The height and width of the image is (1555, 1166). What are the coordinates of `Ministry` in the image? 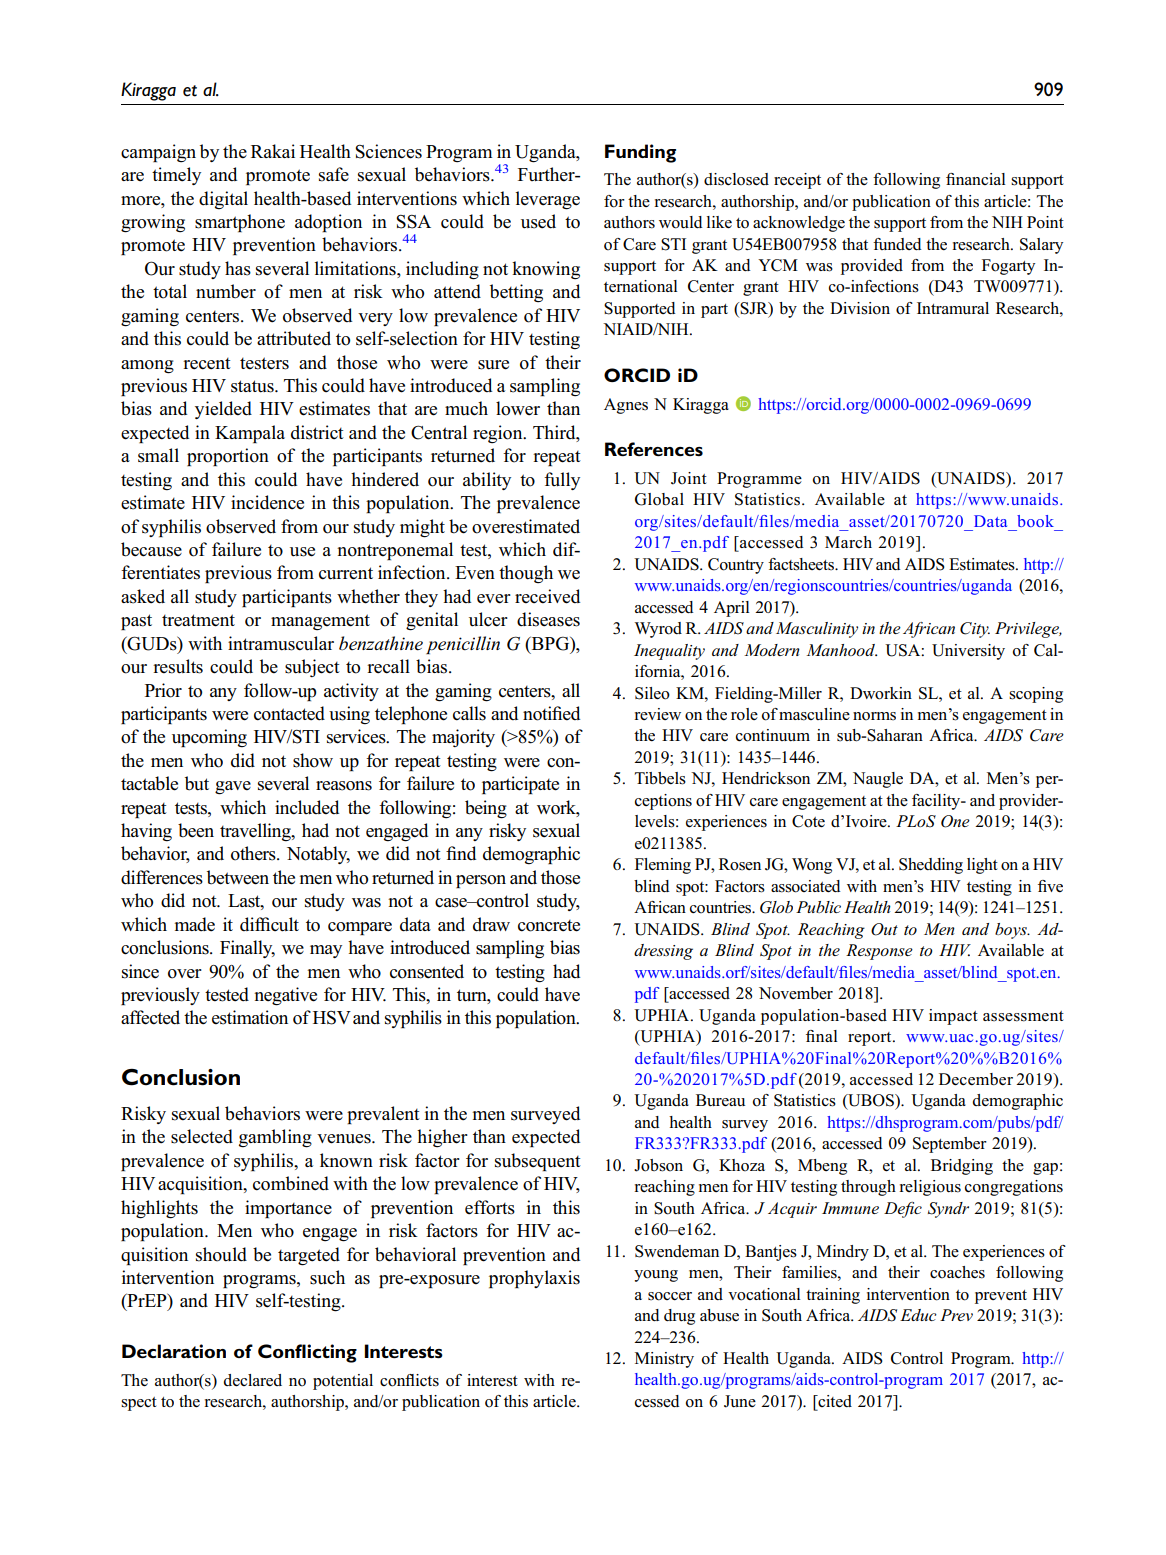 It's located at (664, 1360).
